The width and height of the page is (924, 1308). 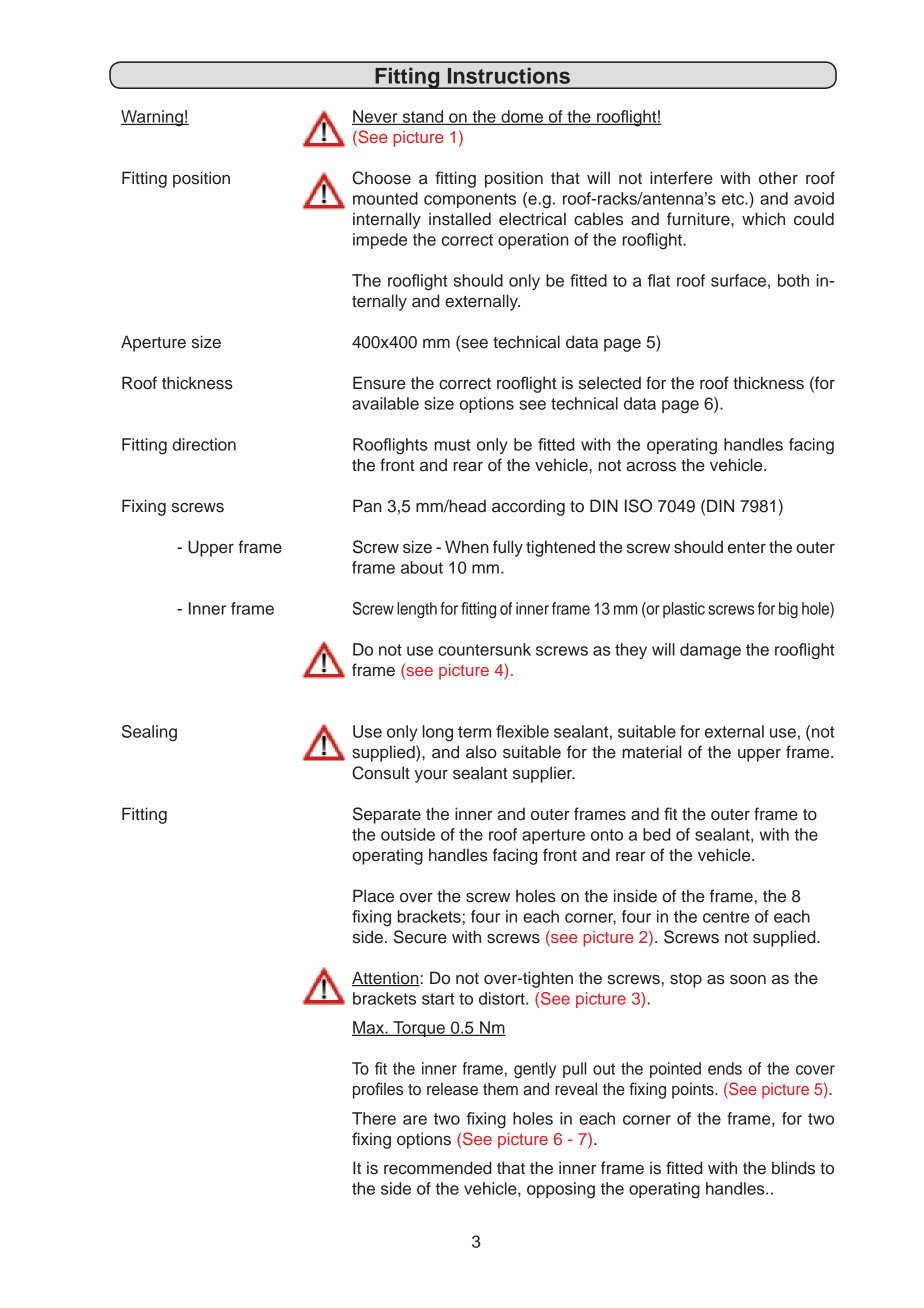 What do you see at coordinates (522, 117) in the page?
I see `dome` at bounding box center [522, 117].
